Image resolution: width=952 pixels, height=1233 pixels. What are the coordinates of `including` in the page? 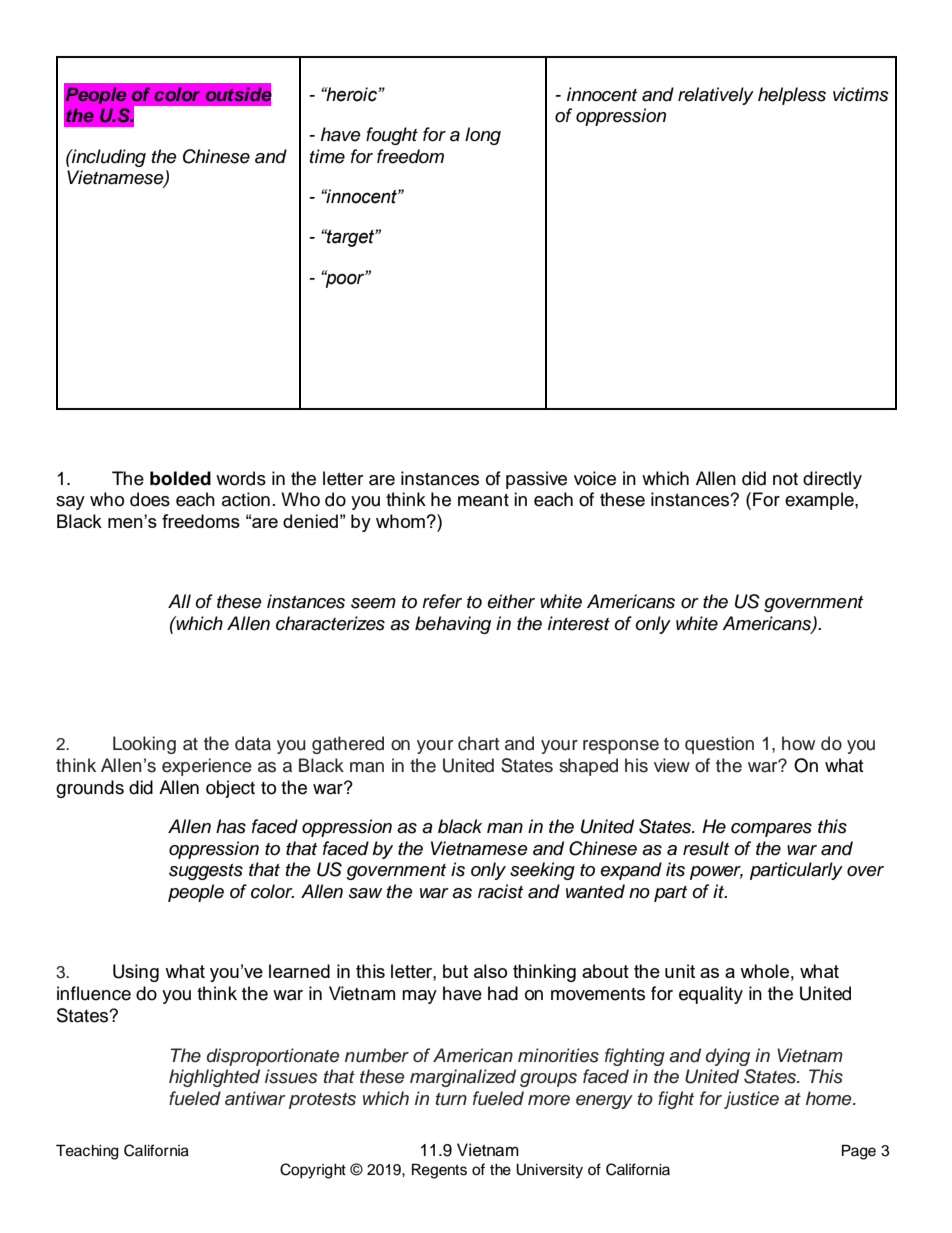 It's located at (108, 158).
